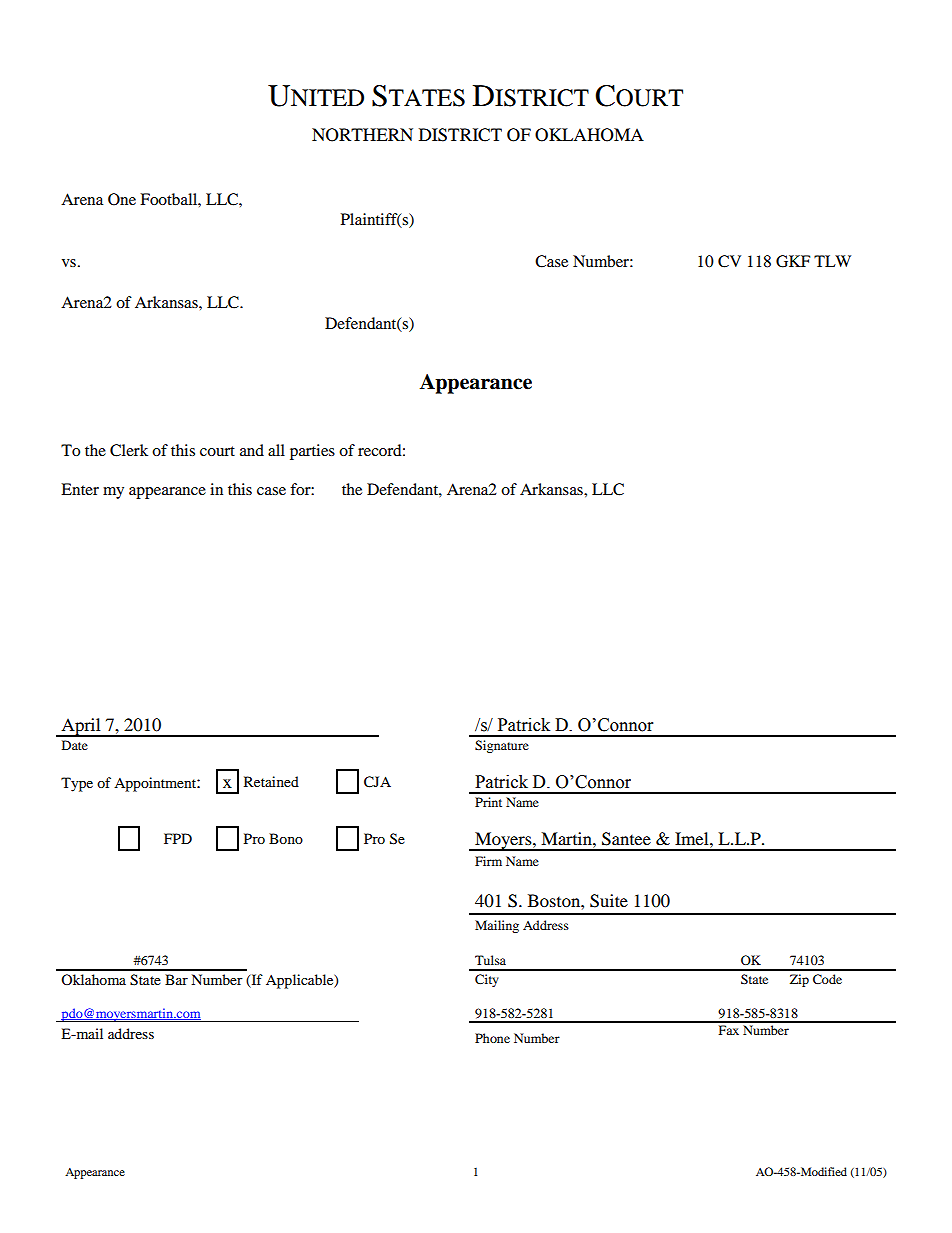 This image has height=1233, width=952. Describe the element at coordinates (176, 979) in the image. I see `Bar` at that location.
